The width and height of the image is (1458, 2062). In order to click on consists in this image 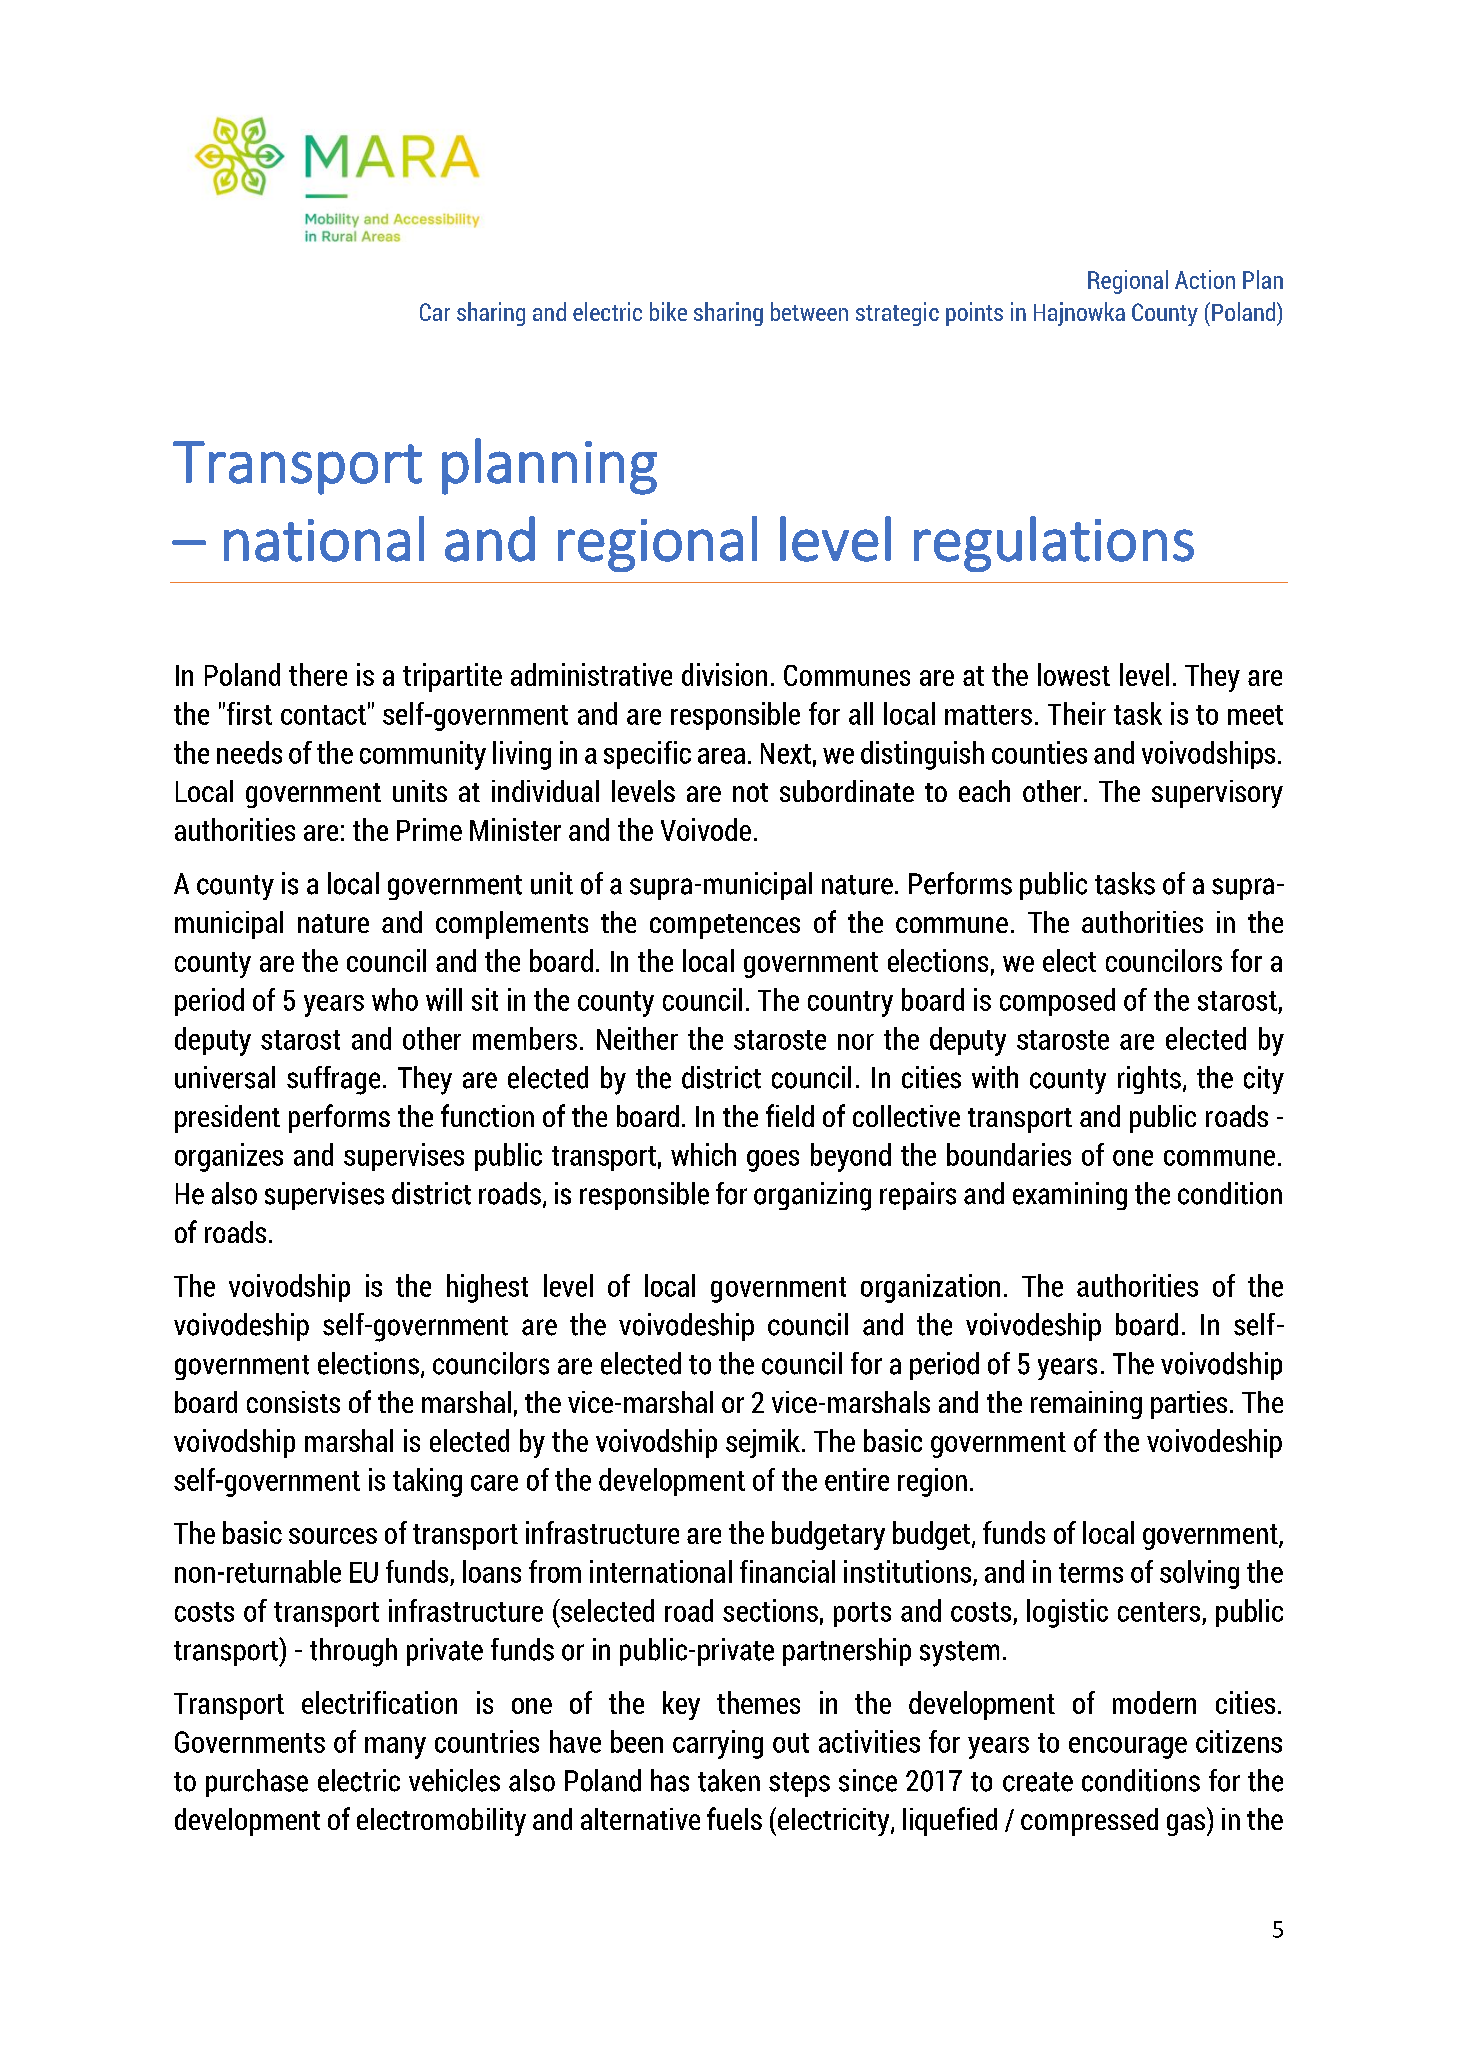, I will do `click(293, 1402)`.
